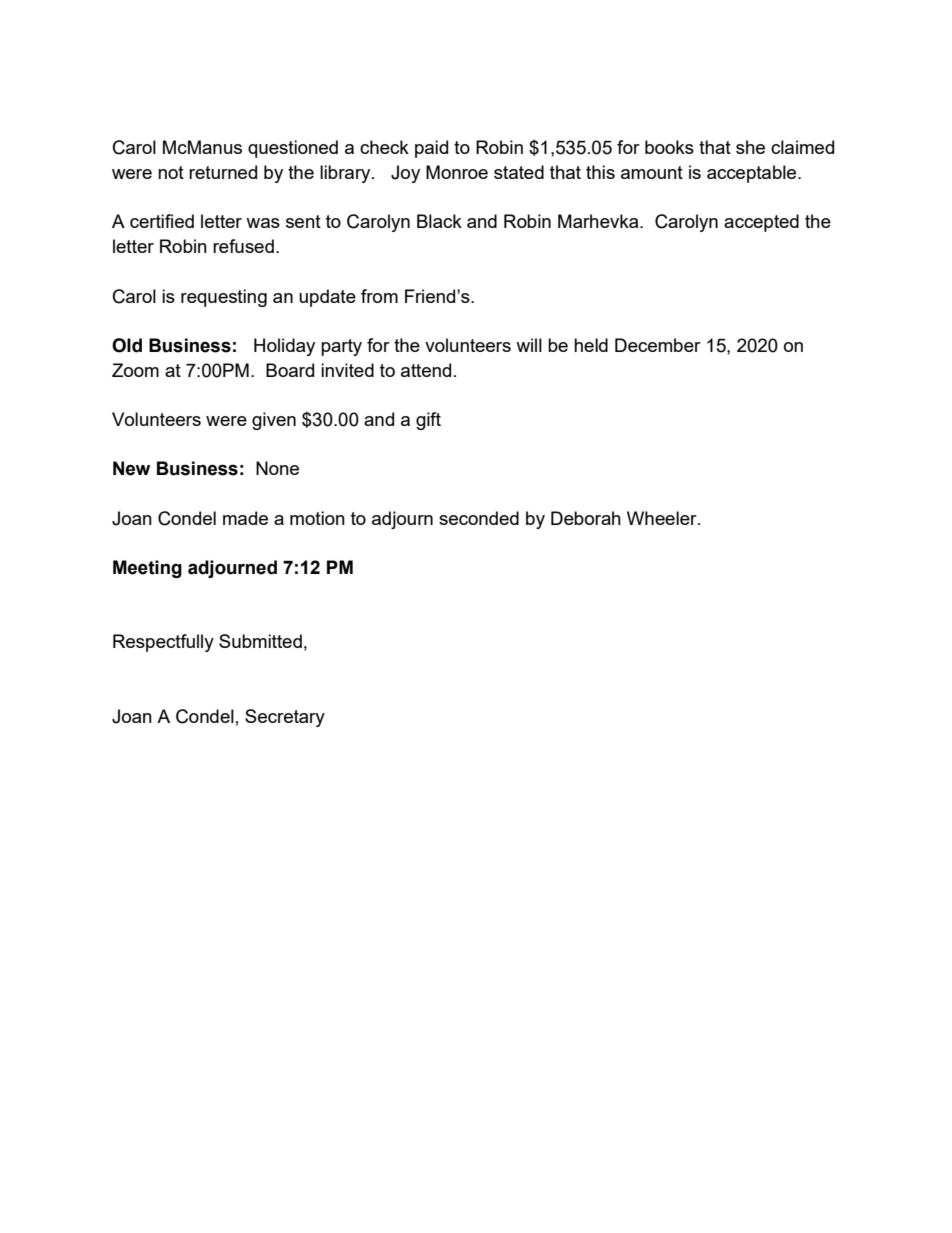 This screenshot has width=952, height=1233. Describe the element at coordinates (260, 641) in the screenshot. I see `Submitted` at that location.
